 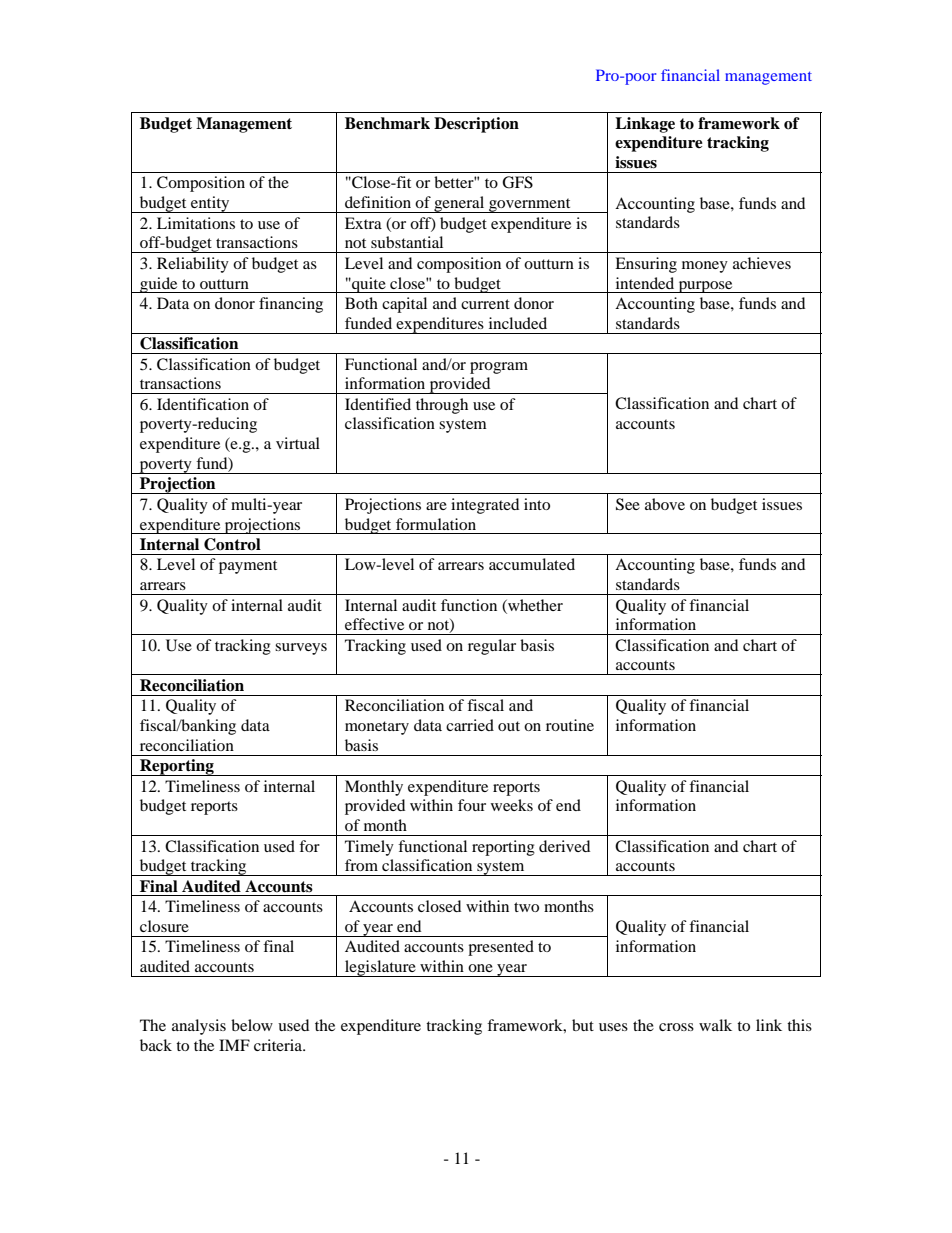 What do you see at coordinates (762, 263) in the document?
I see `achieves` at bounding box center [762, 263].
